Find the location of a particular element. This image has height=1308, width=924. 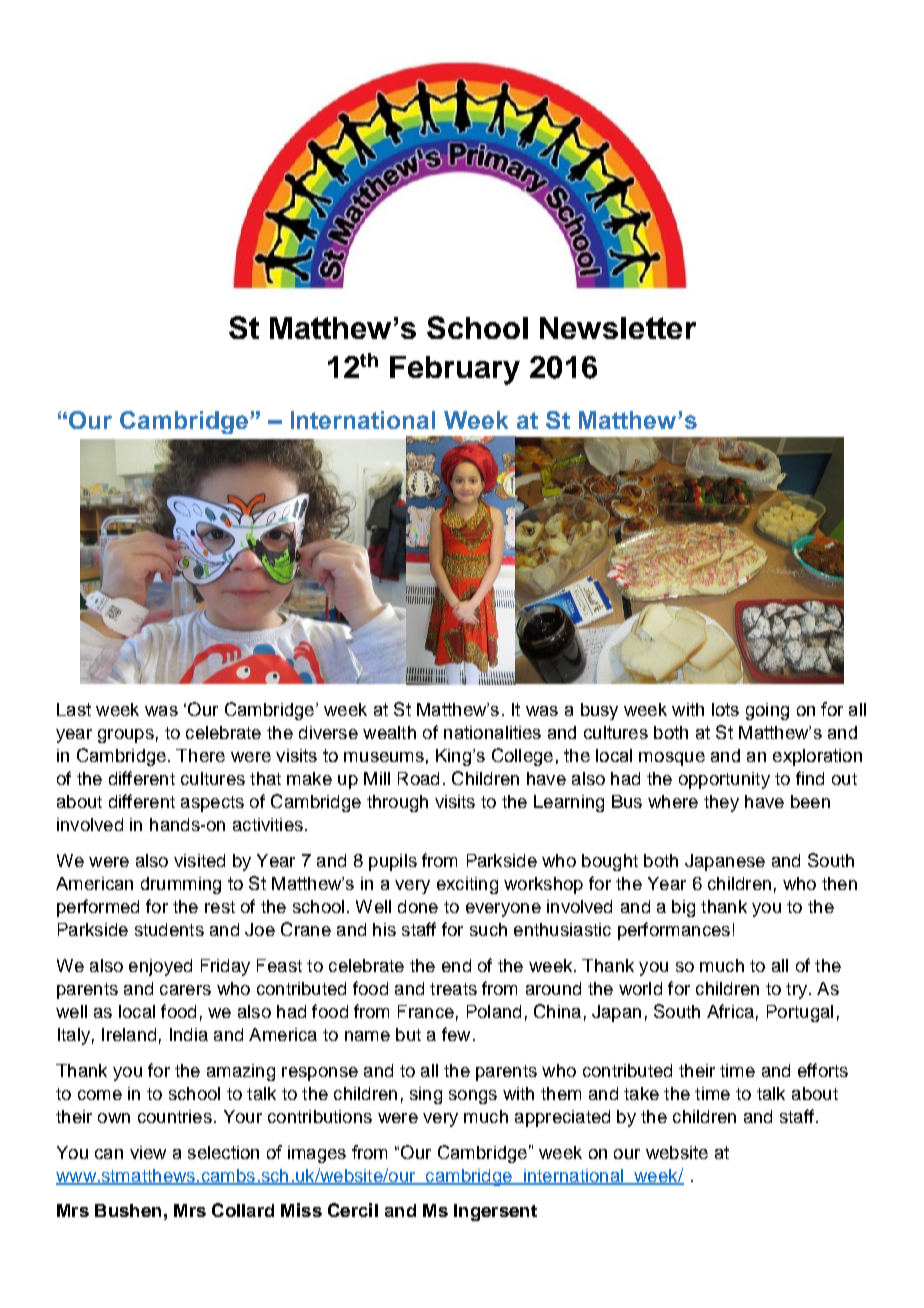

big is located at coordinates (683, 908).
